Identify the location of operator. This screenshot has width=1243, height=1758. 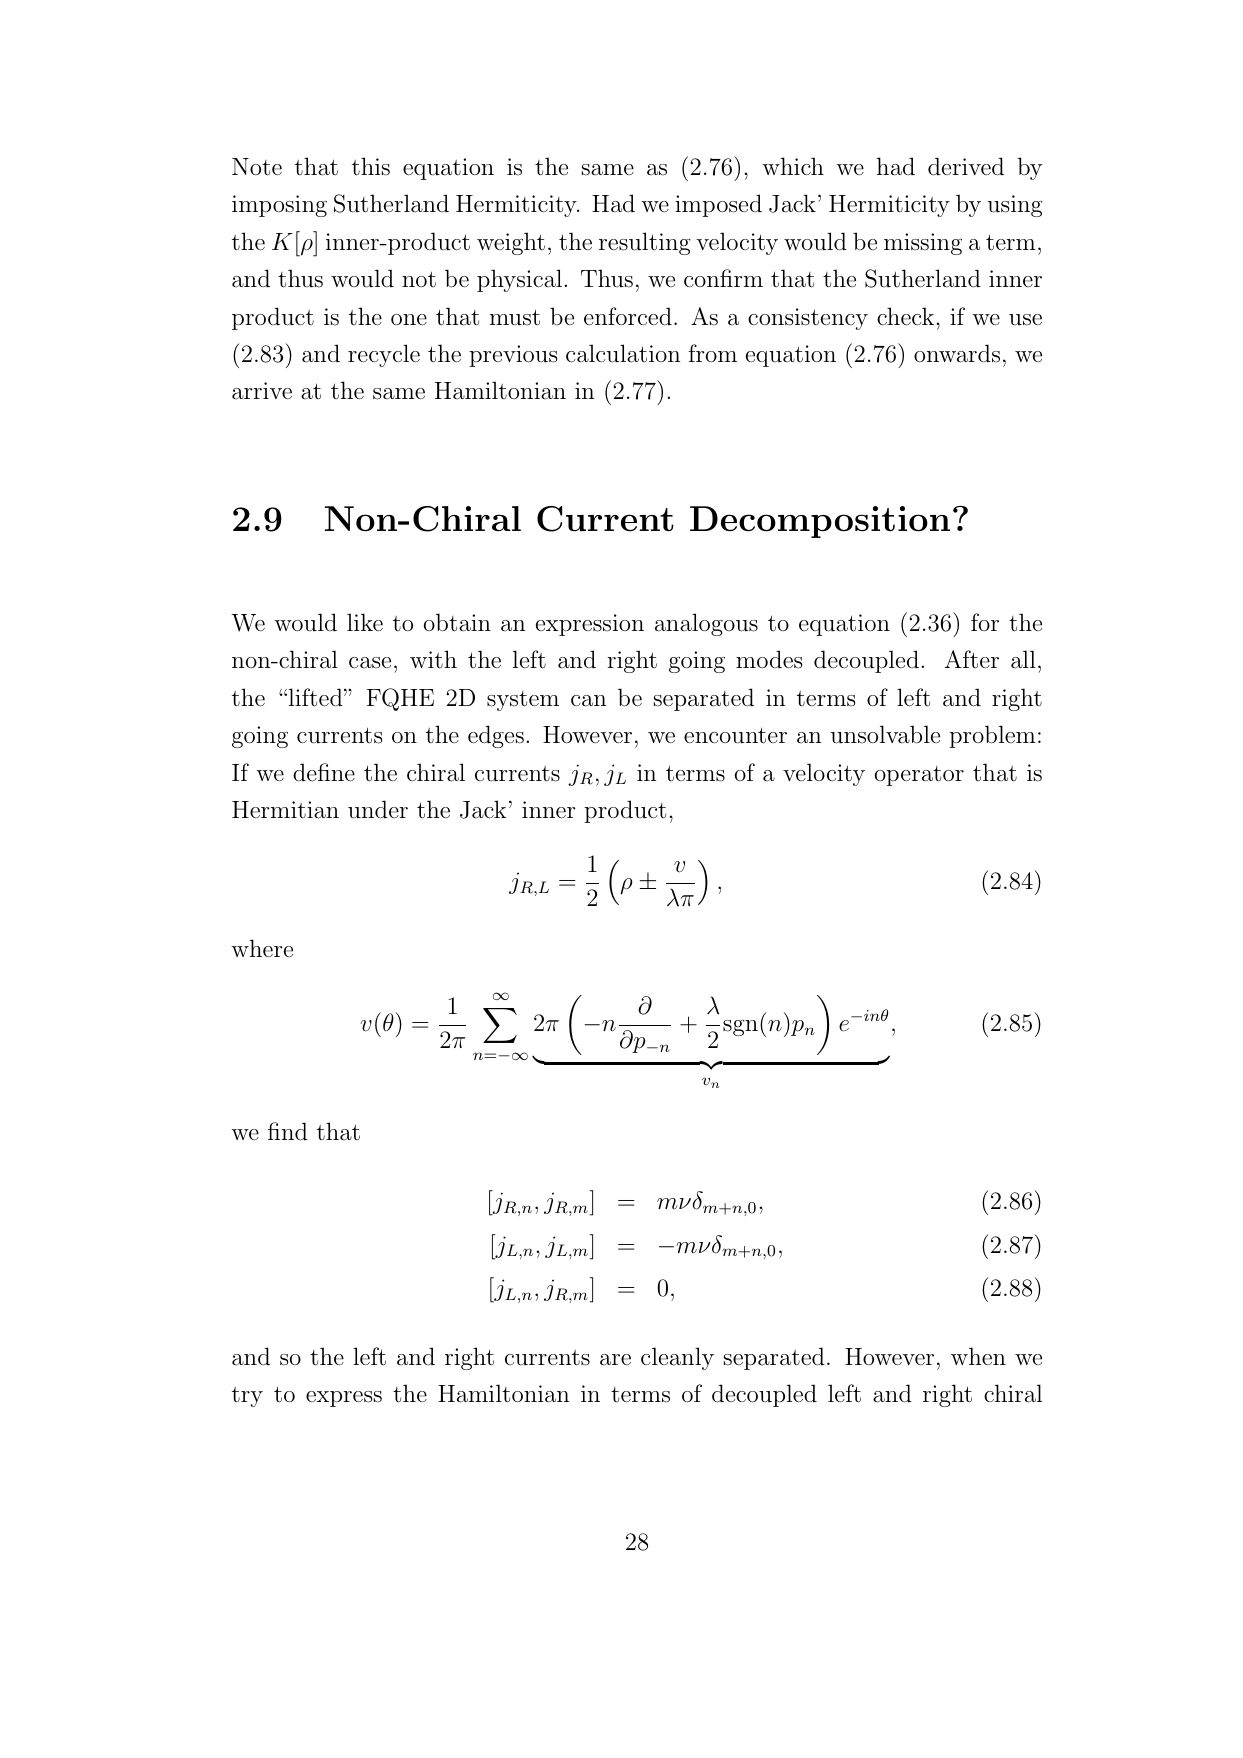
(919, 776).
